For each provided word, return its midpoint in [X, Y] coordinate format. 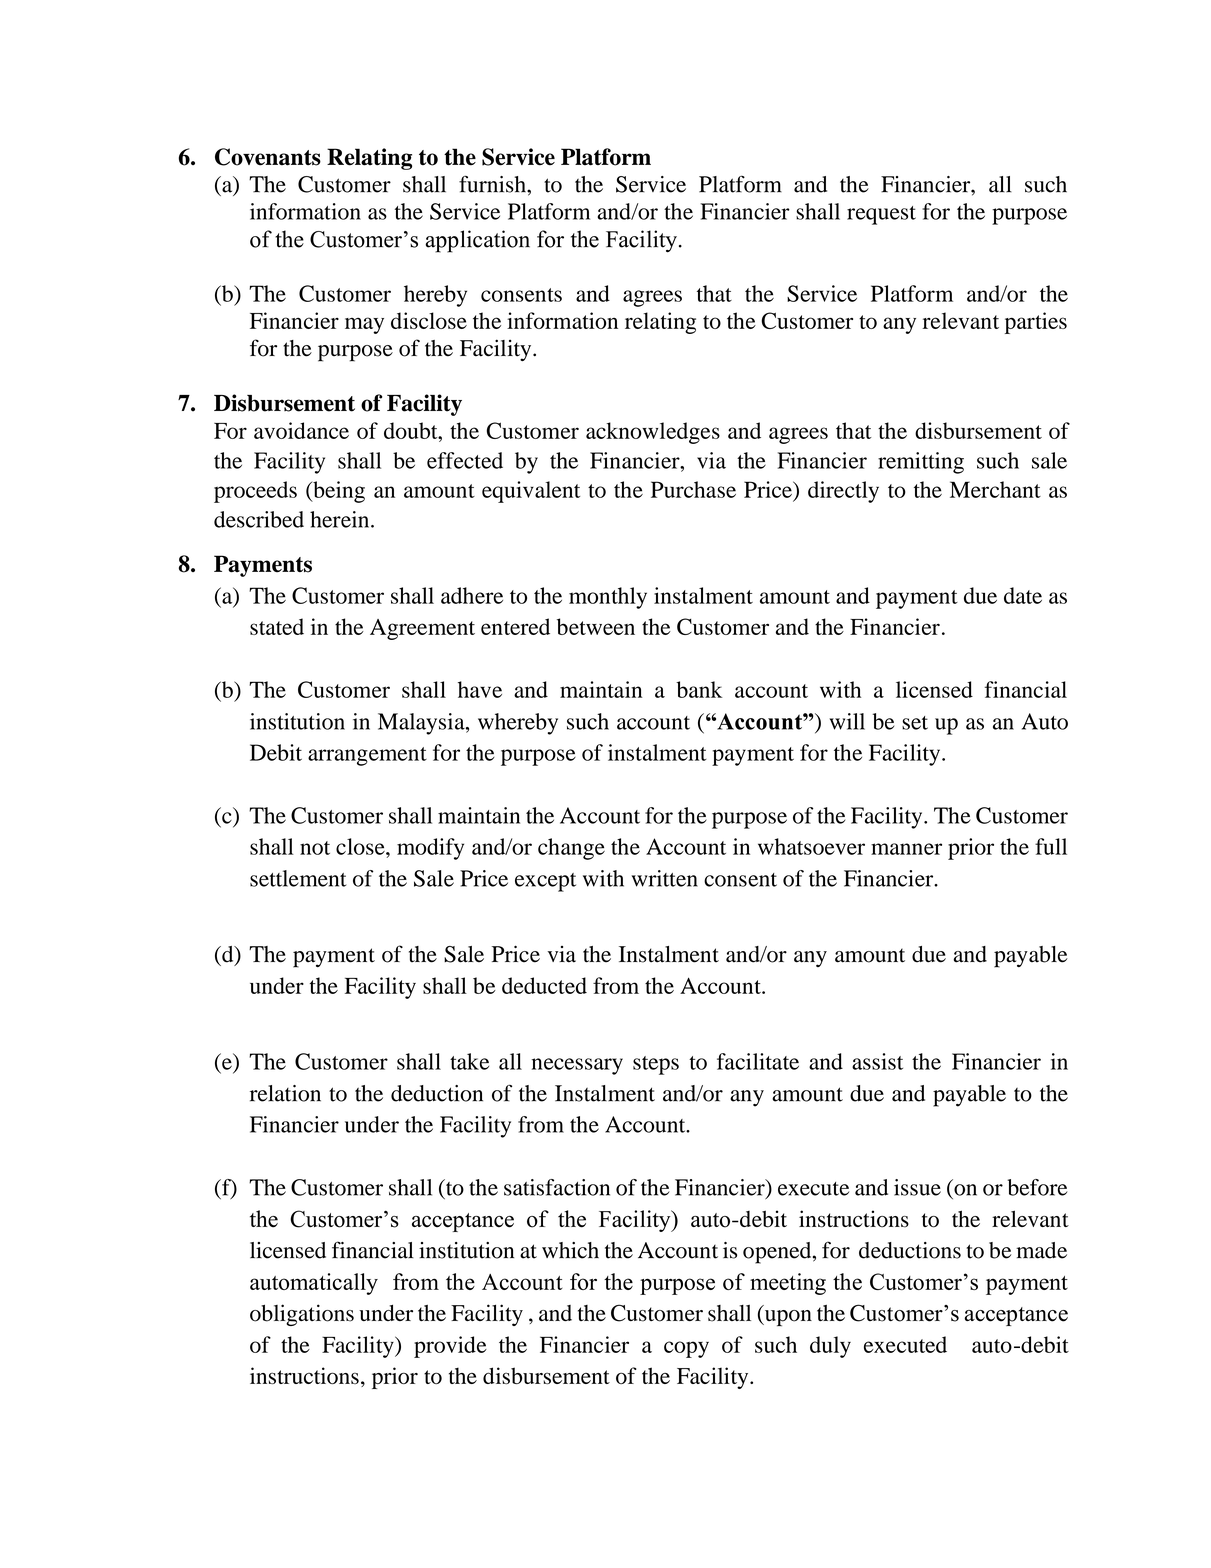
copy [686, 1349]
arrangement [367, 756]
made [1041, 1250]
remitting [921, 463]
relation [285, 1093]
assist [877, 1061]
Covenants [268, 157]
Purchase [693, 489]
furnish [493, 184]
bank [699, 689]
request [881, 215]
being [338, 492]
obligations [302, 1315]
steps [656, 1065]
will [847, 721]
